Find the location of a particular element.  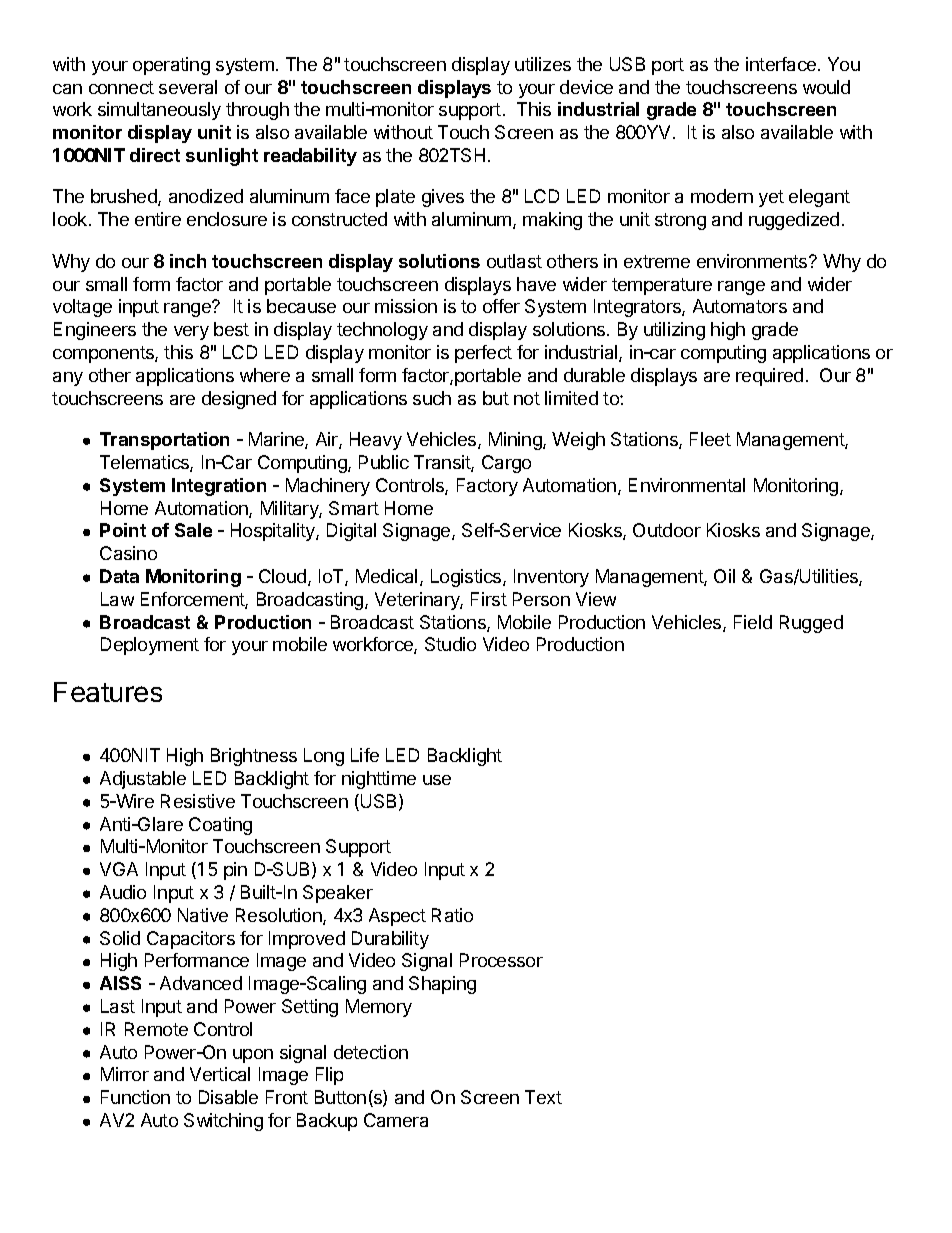

simultaneously is located at coordinates (159, 111).
